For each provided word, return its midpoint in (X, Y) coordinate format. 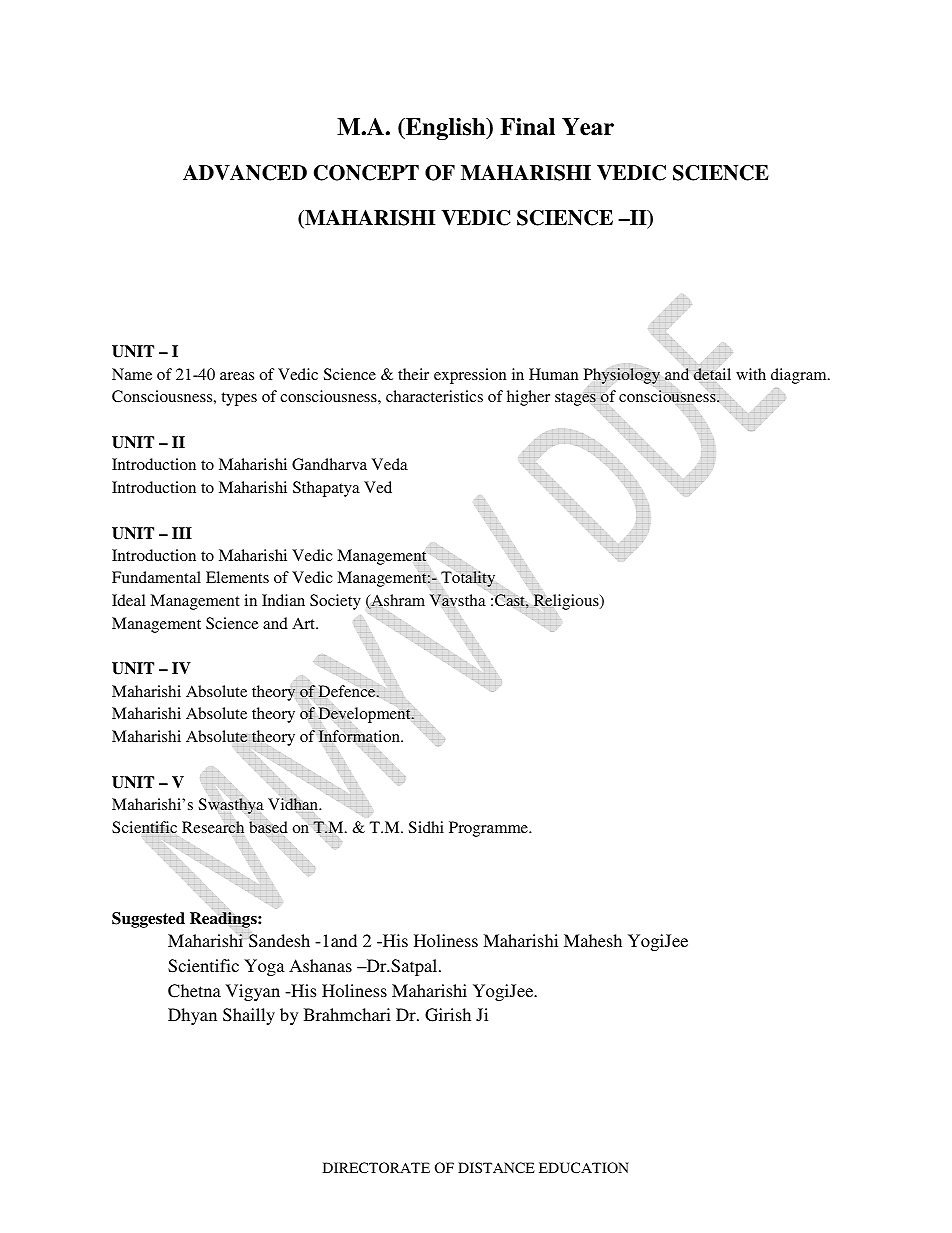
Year (588, 127)
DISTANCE (496, 1167)
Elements (237, 577)
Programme (489, 829)
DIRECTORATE (376, 1167)
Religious (566, 602)
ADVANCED (245, 173)
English (446, 129)
